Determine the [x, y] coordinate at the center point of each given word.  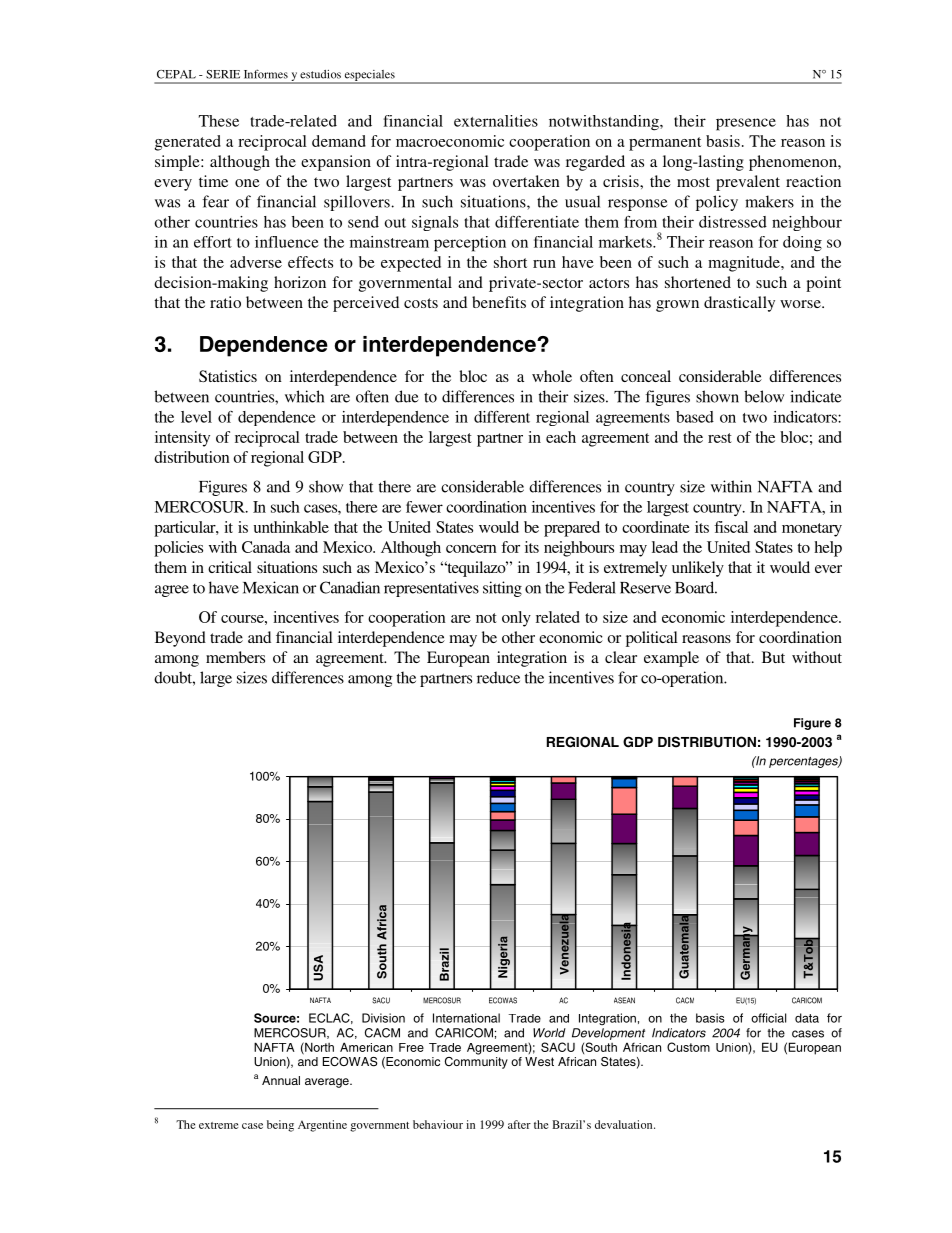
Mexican [271, 587]
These [219, 121]
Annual [281, 1080]
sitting [502, 589]
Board [696, 587]
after [519, 1124]
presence [746, 124]
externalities [496, 121]
